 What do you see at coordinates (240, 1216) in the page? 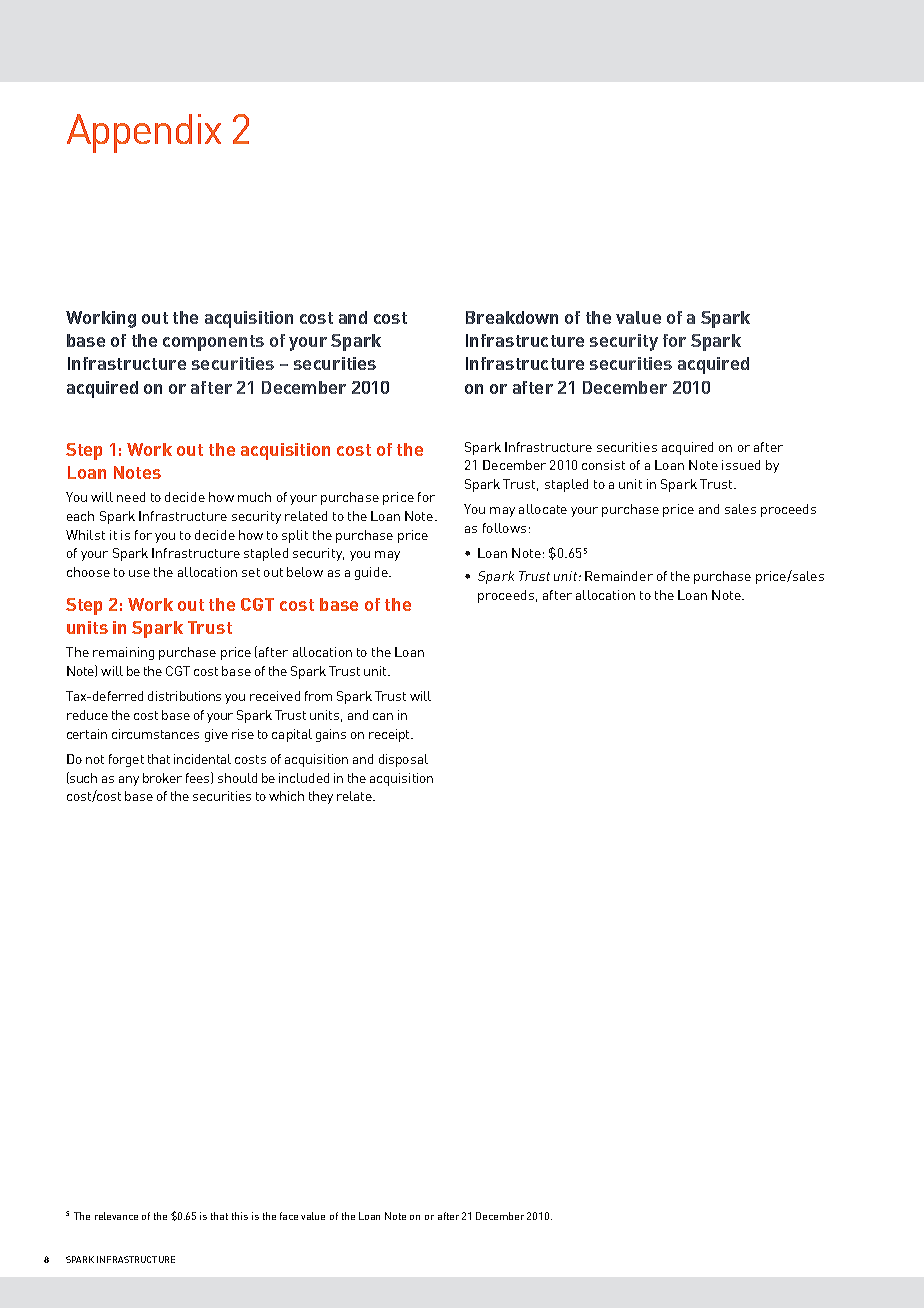
I see `this` at bounding box center [240, 1216].
